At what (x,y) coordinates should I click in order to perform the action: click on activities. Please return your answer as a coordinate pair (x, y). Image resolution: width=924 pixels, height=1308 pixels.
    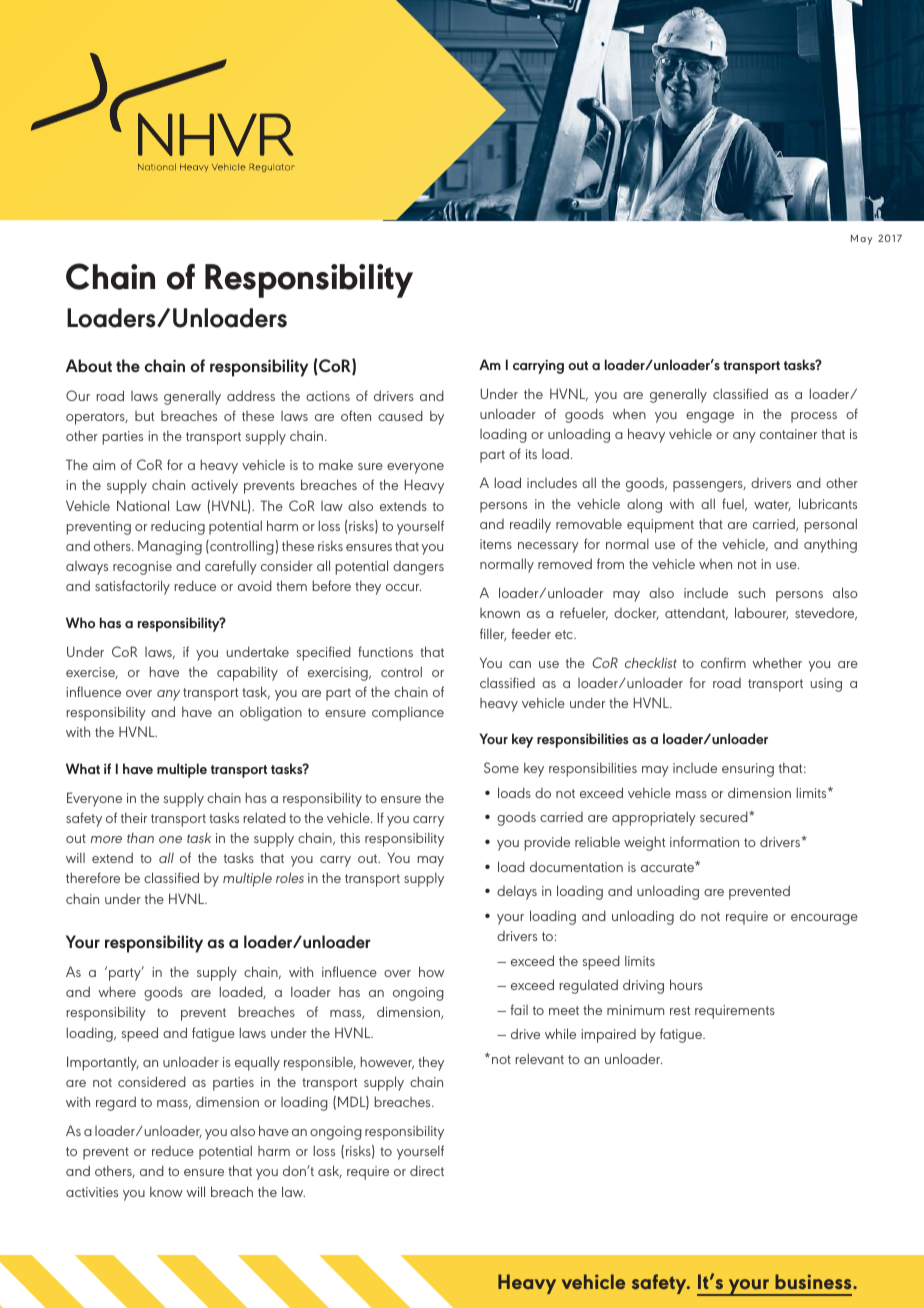
    Looking at the image, I should click on (92, 1192).
